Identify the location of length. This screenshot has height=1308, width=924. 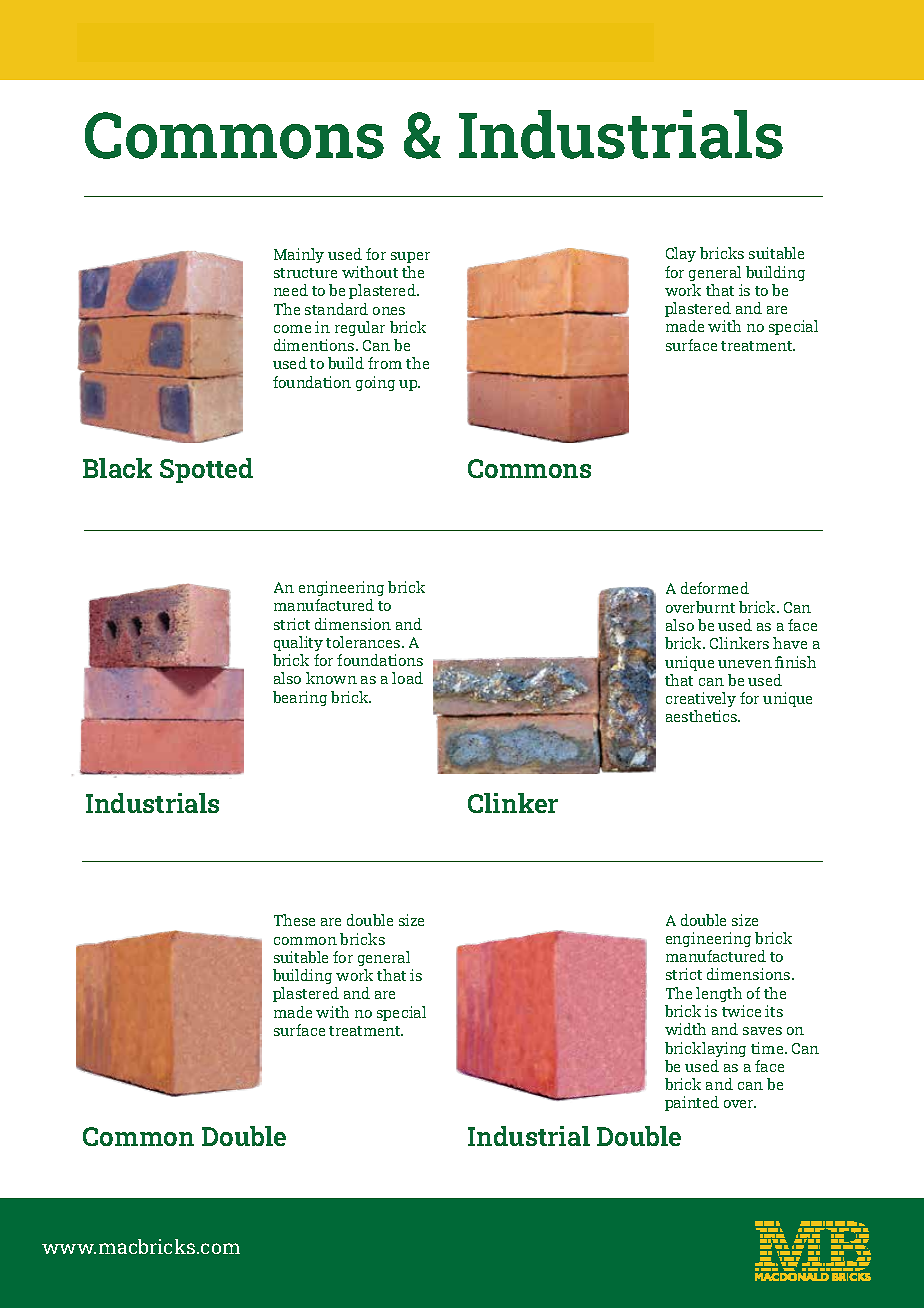
(719, 994).
